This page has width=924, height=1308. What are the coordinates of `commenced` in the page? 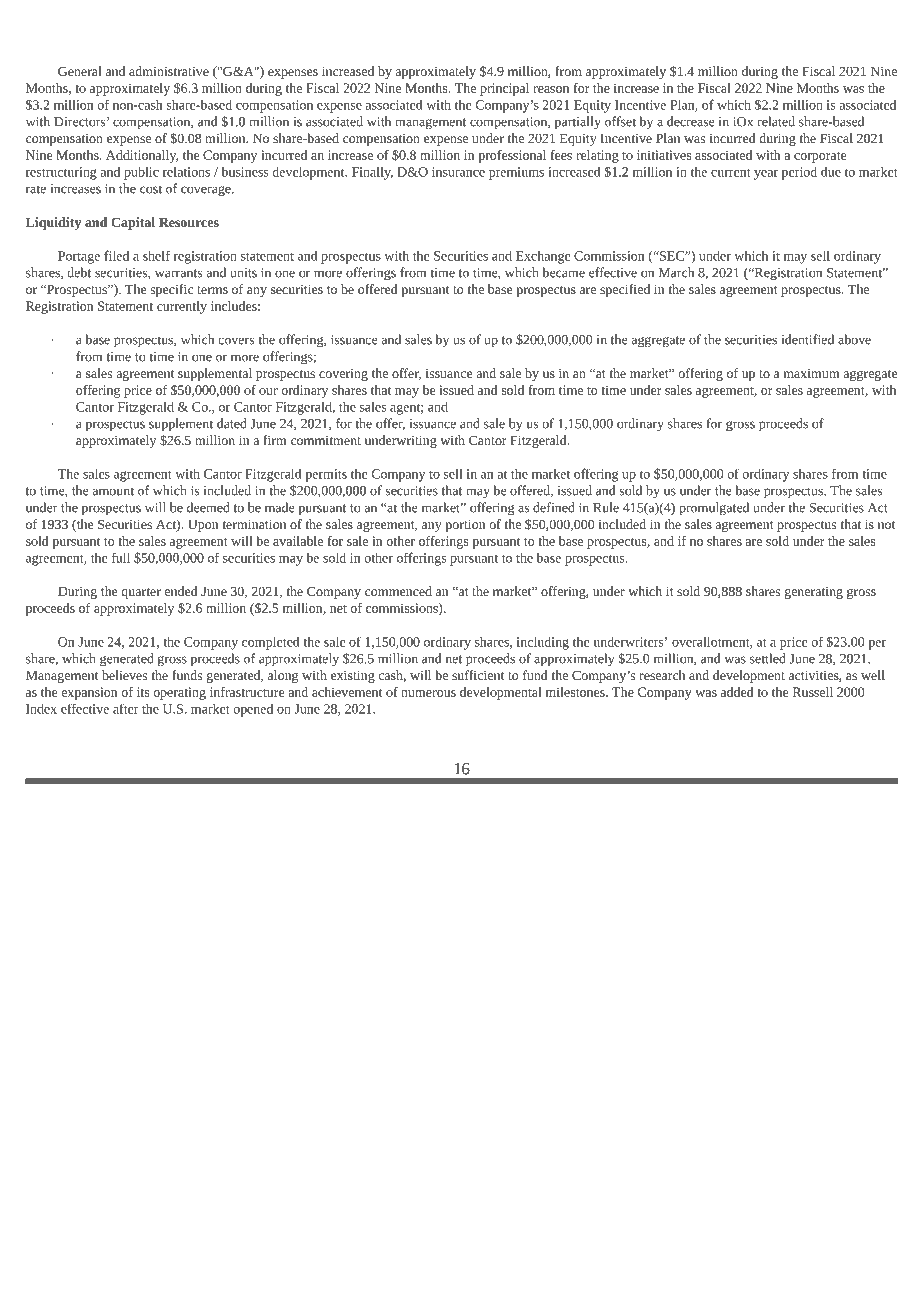 It's located at (398, 591).
